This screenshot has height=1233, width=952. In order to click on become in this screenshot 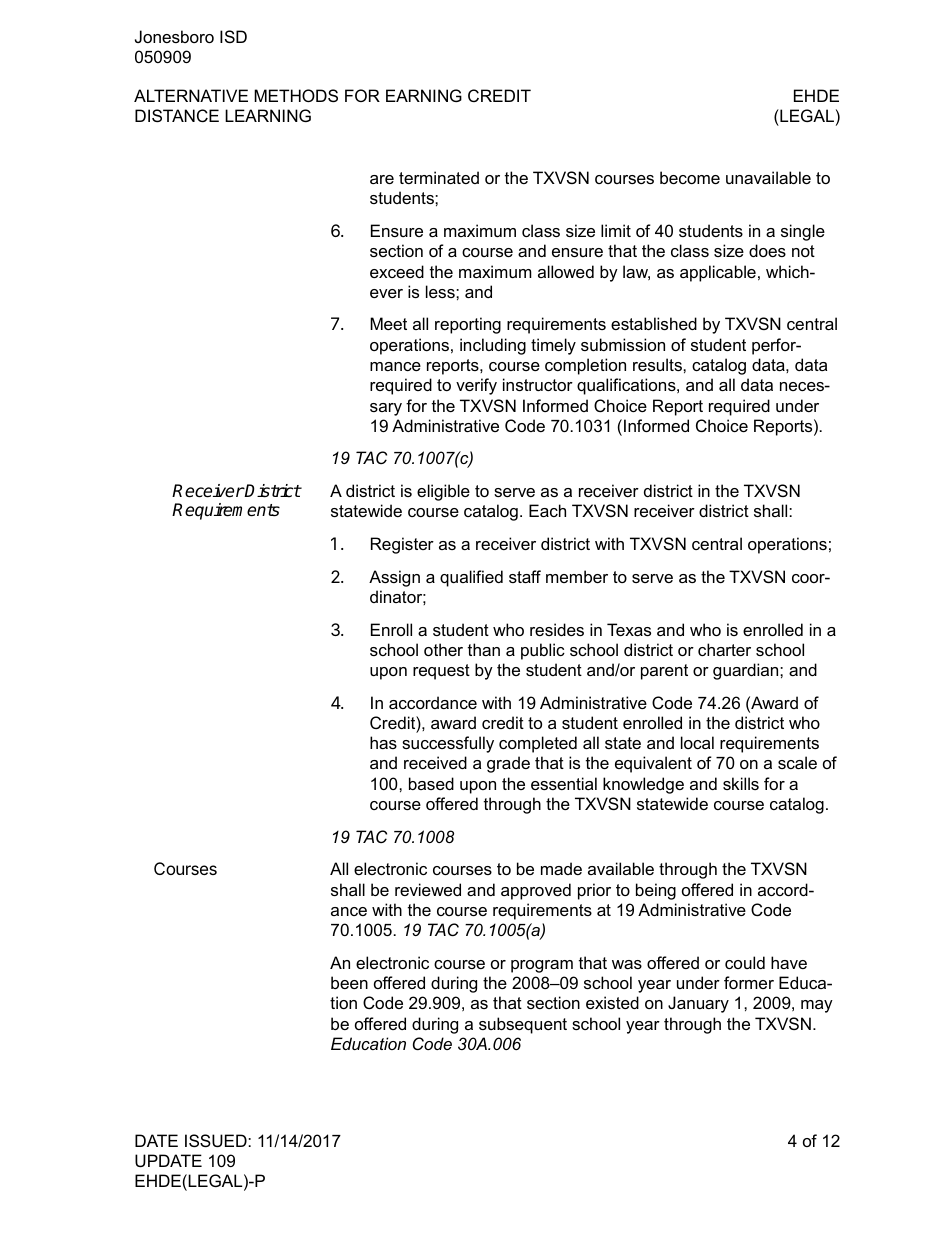, I will do `click(690, 177)`.
